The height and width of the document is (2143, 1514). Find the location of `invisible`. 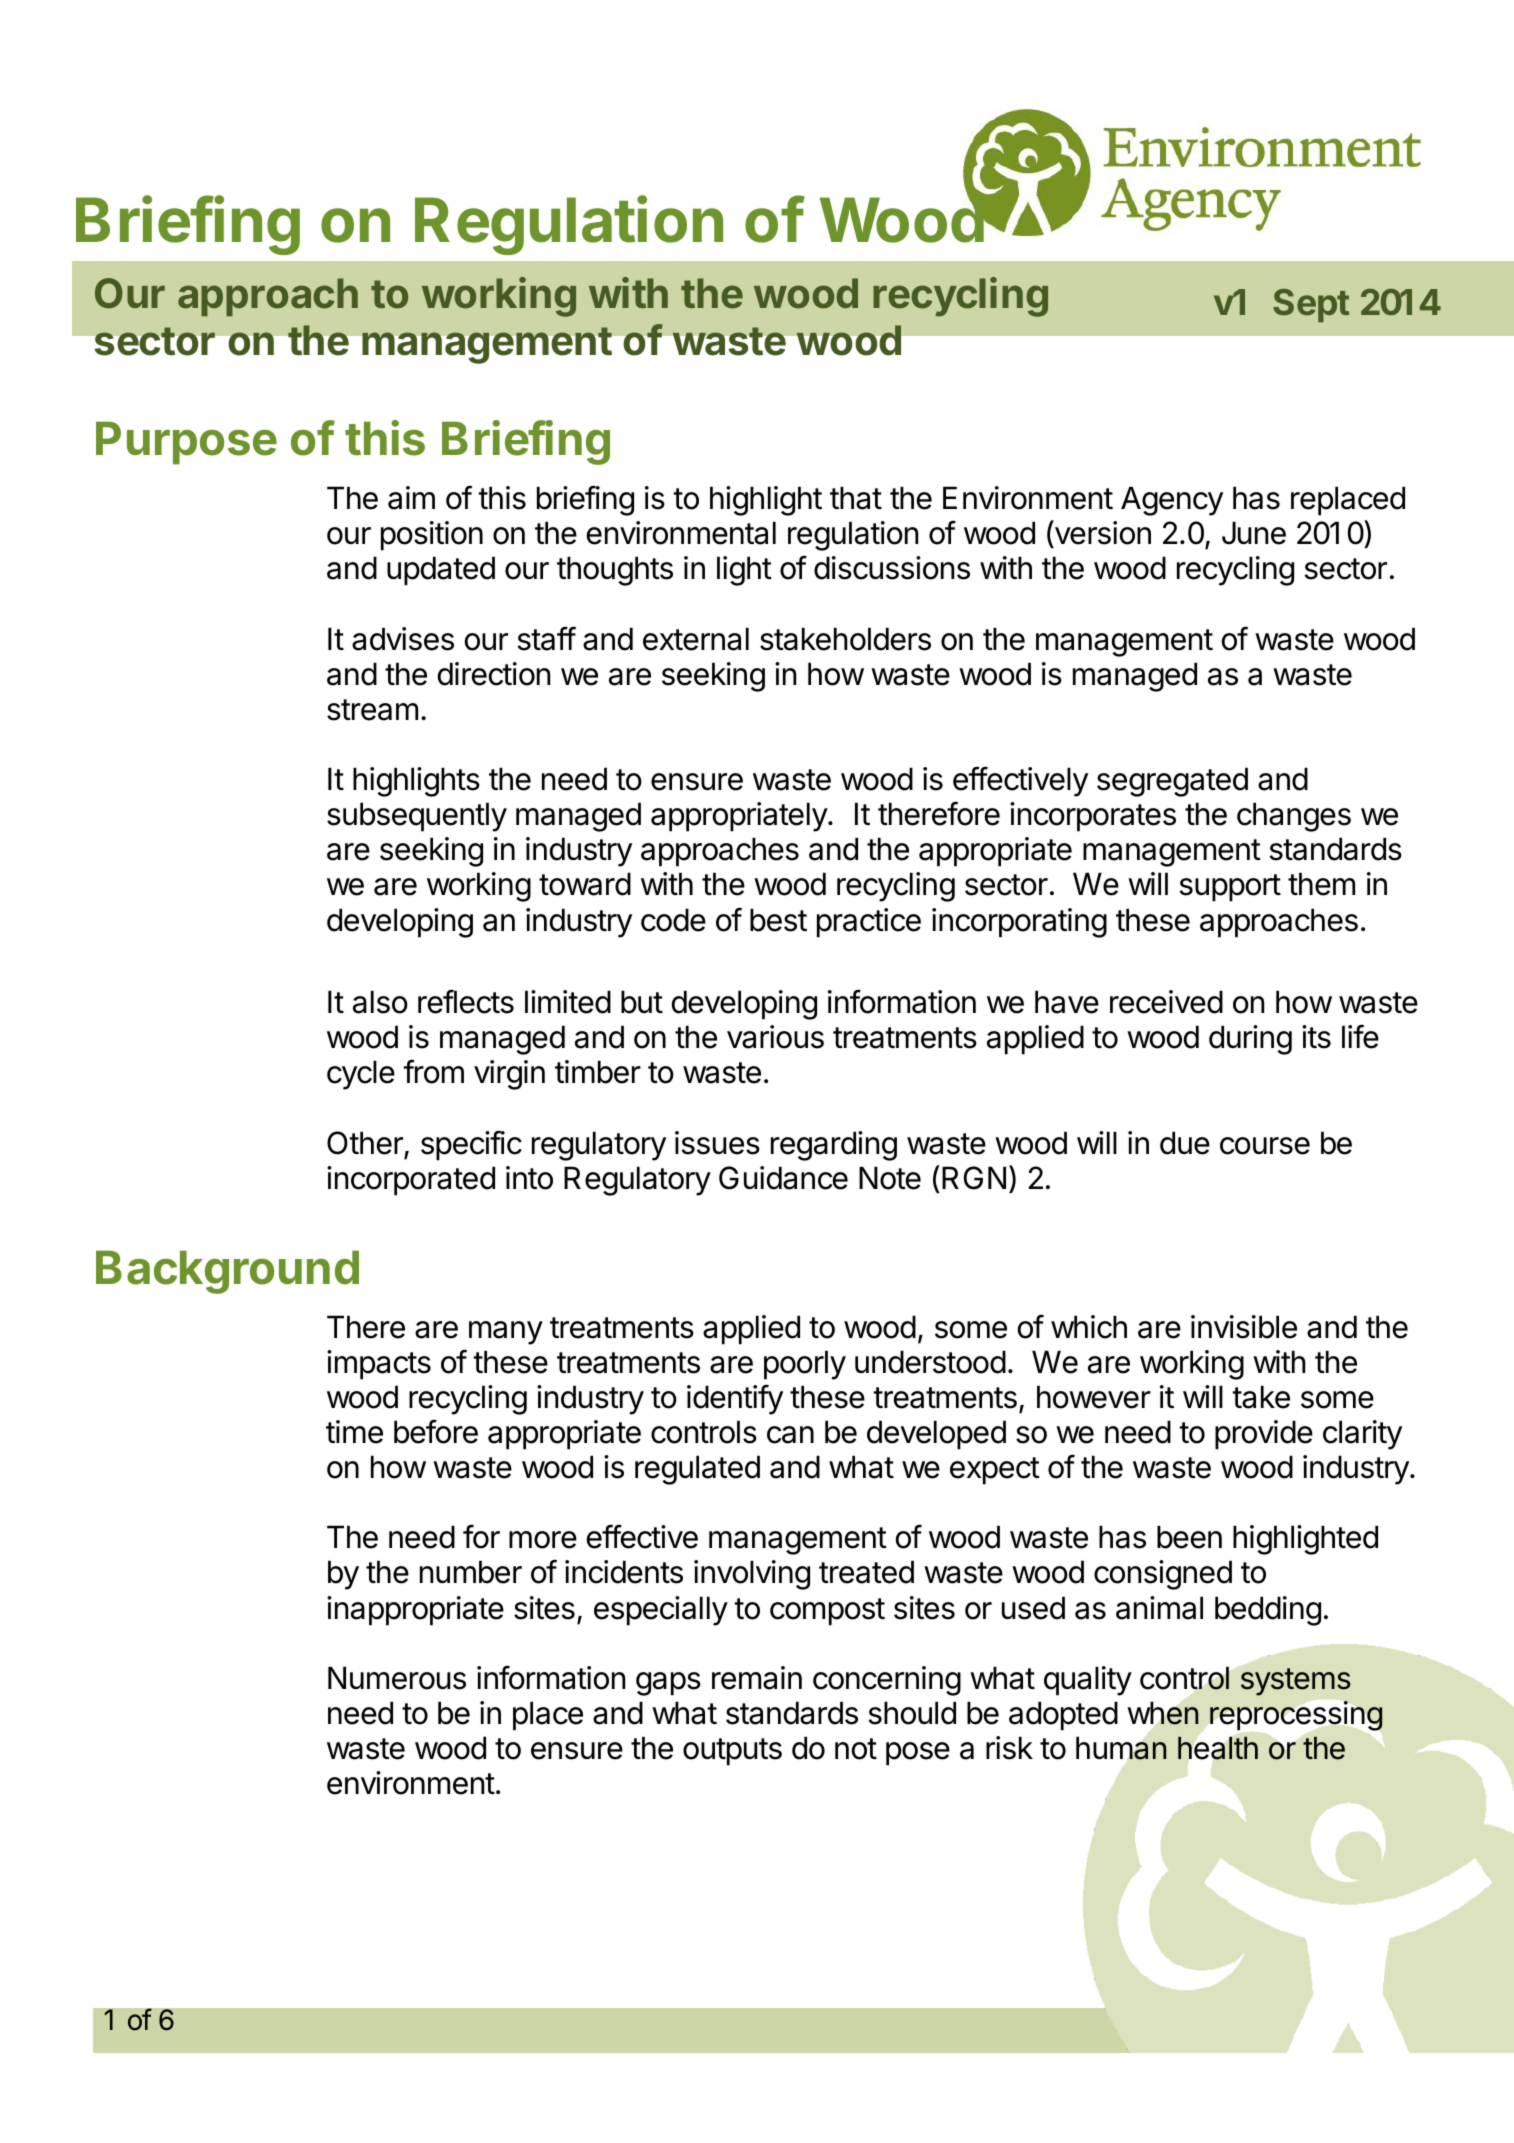

invisible is located at coordinates (1244, 1327).
